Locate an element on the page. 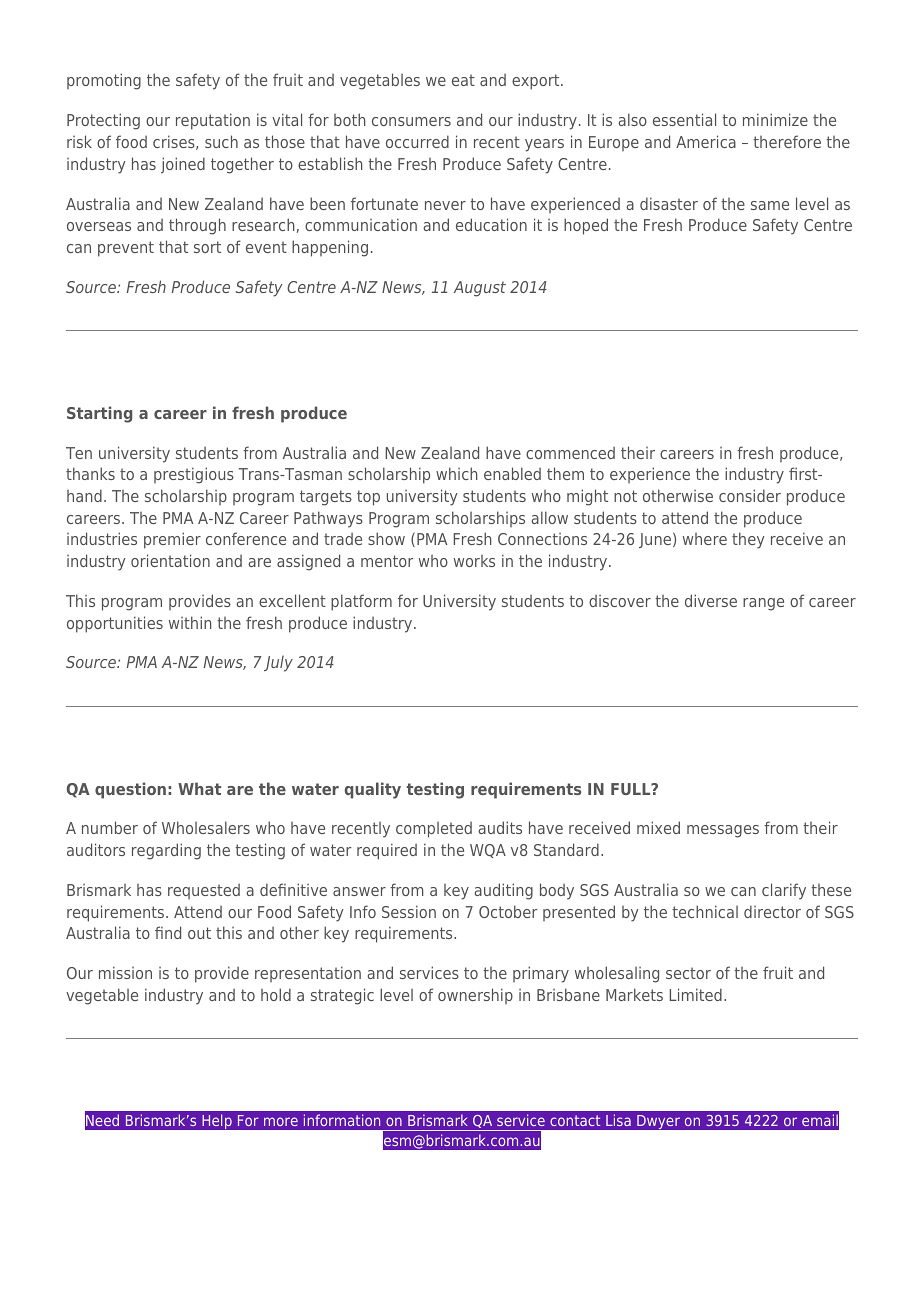 This page has width=924, height=1308. reputation is located at coordinates (213, 121).
